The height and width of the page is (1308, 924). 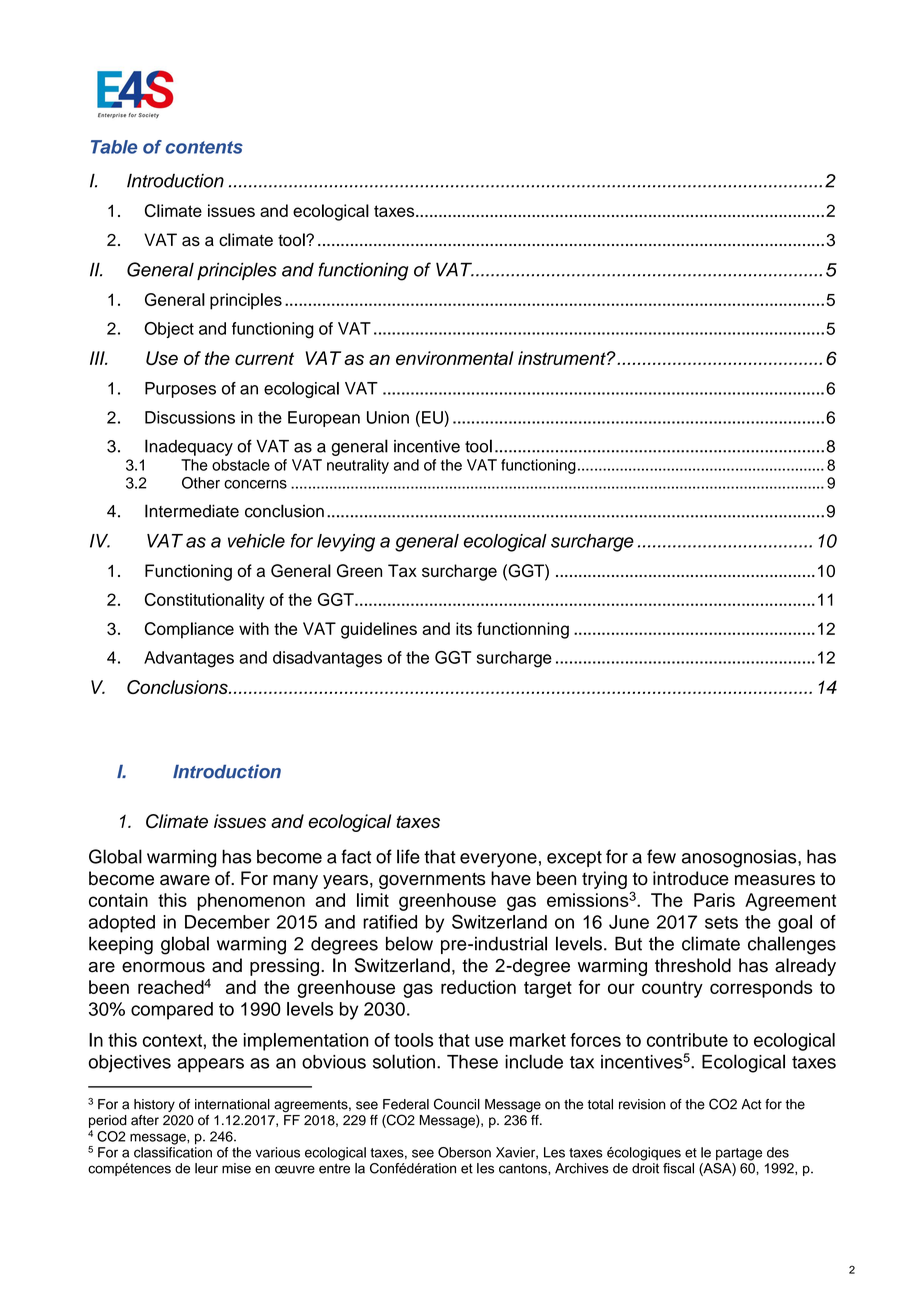 What do you see at coordinates (455, 358) in the page?
I see `environmental` at bounding box center [455, 358].
